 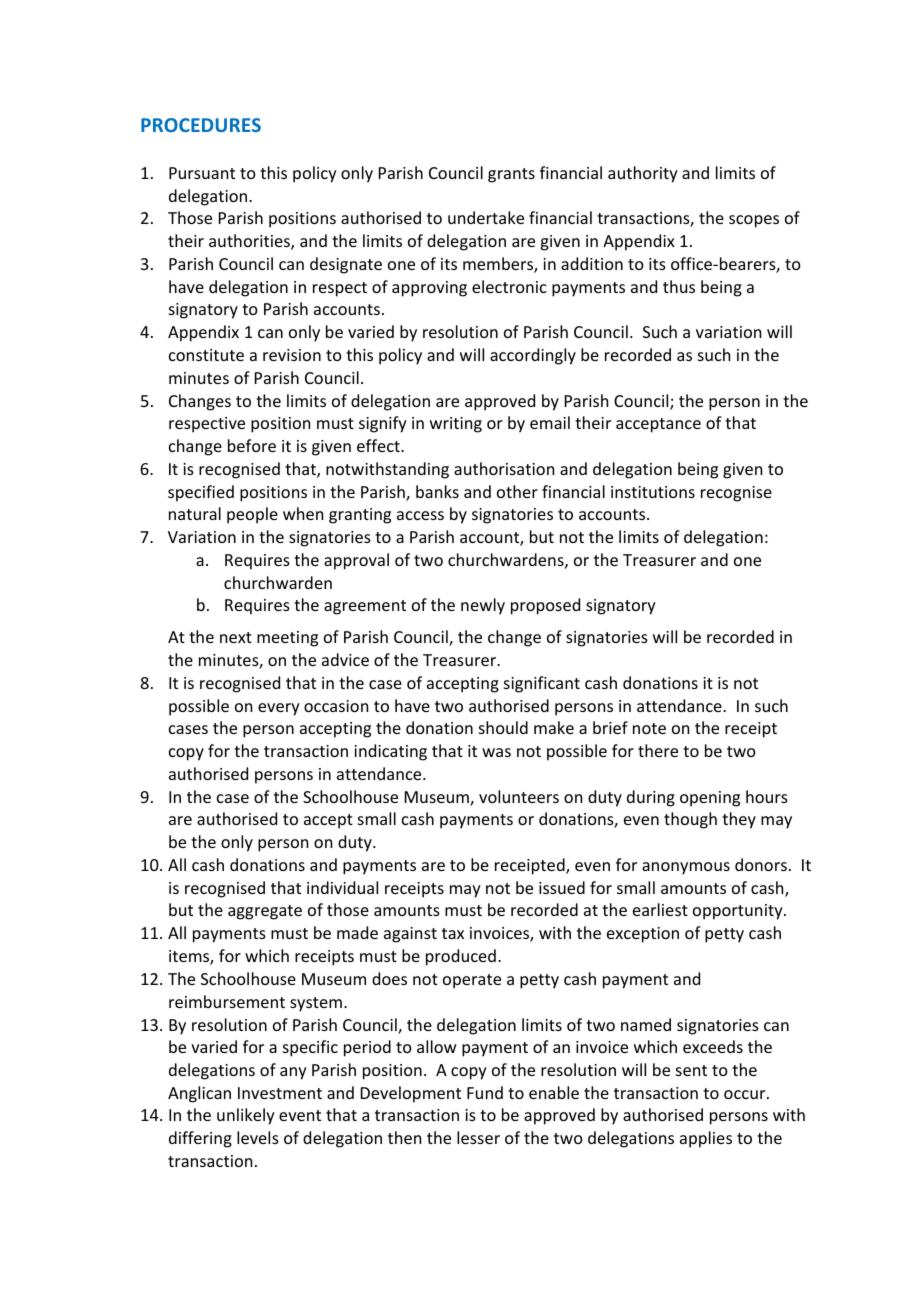 What do you see at coordinates (202, 173) in the screenshot?
I see `Pursuant` at bounding box center [202, 173].
